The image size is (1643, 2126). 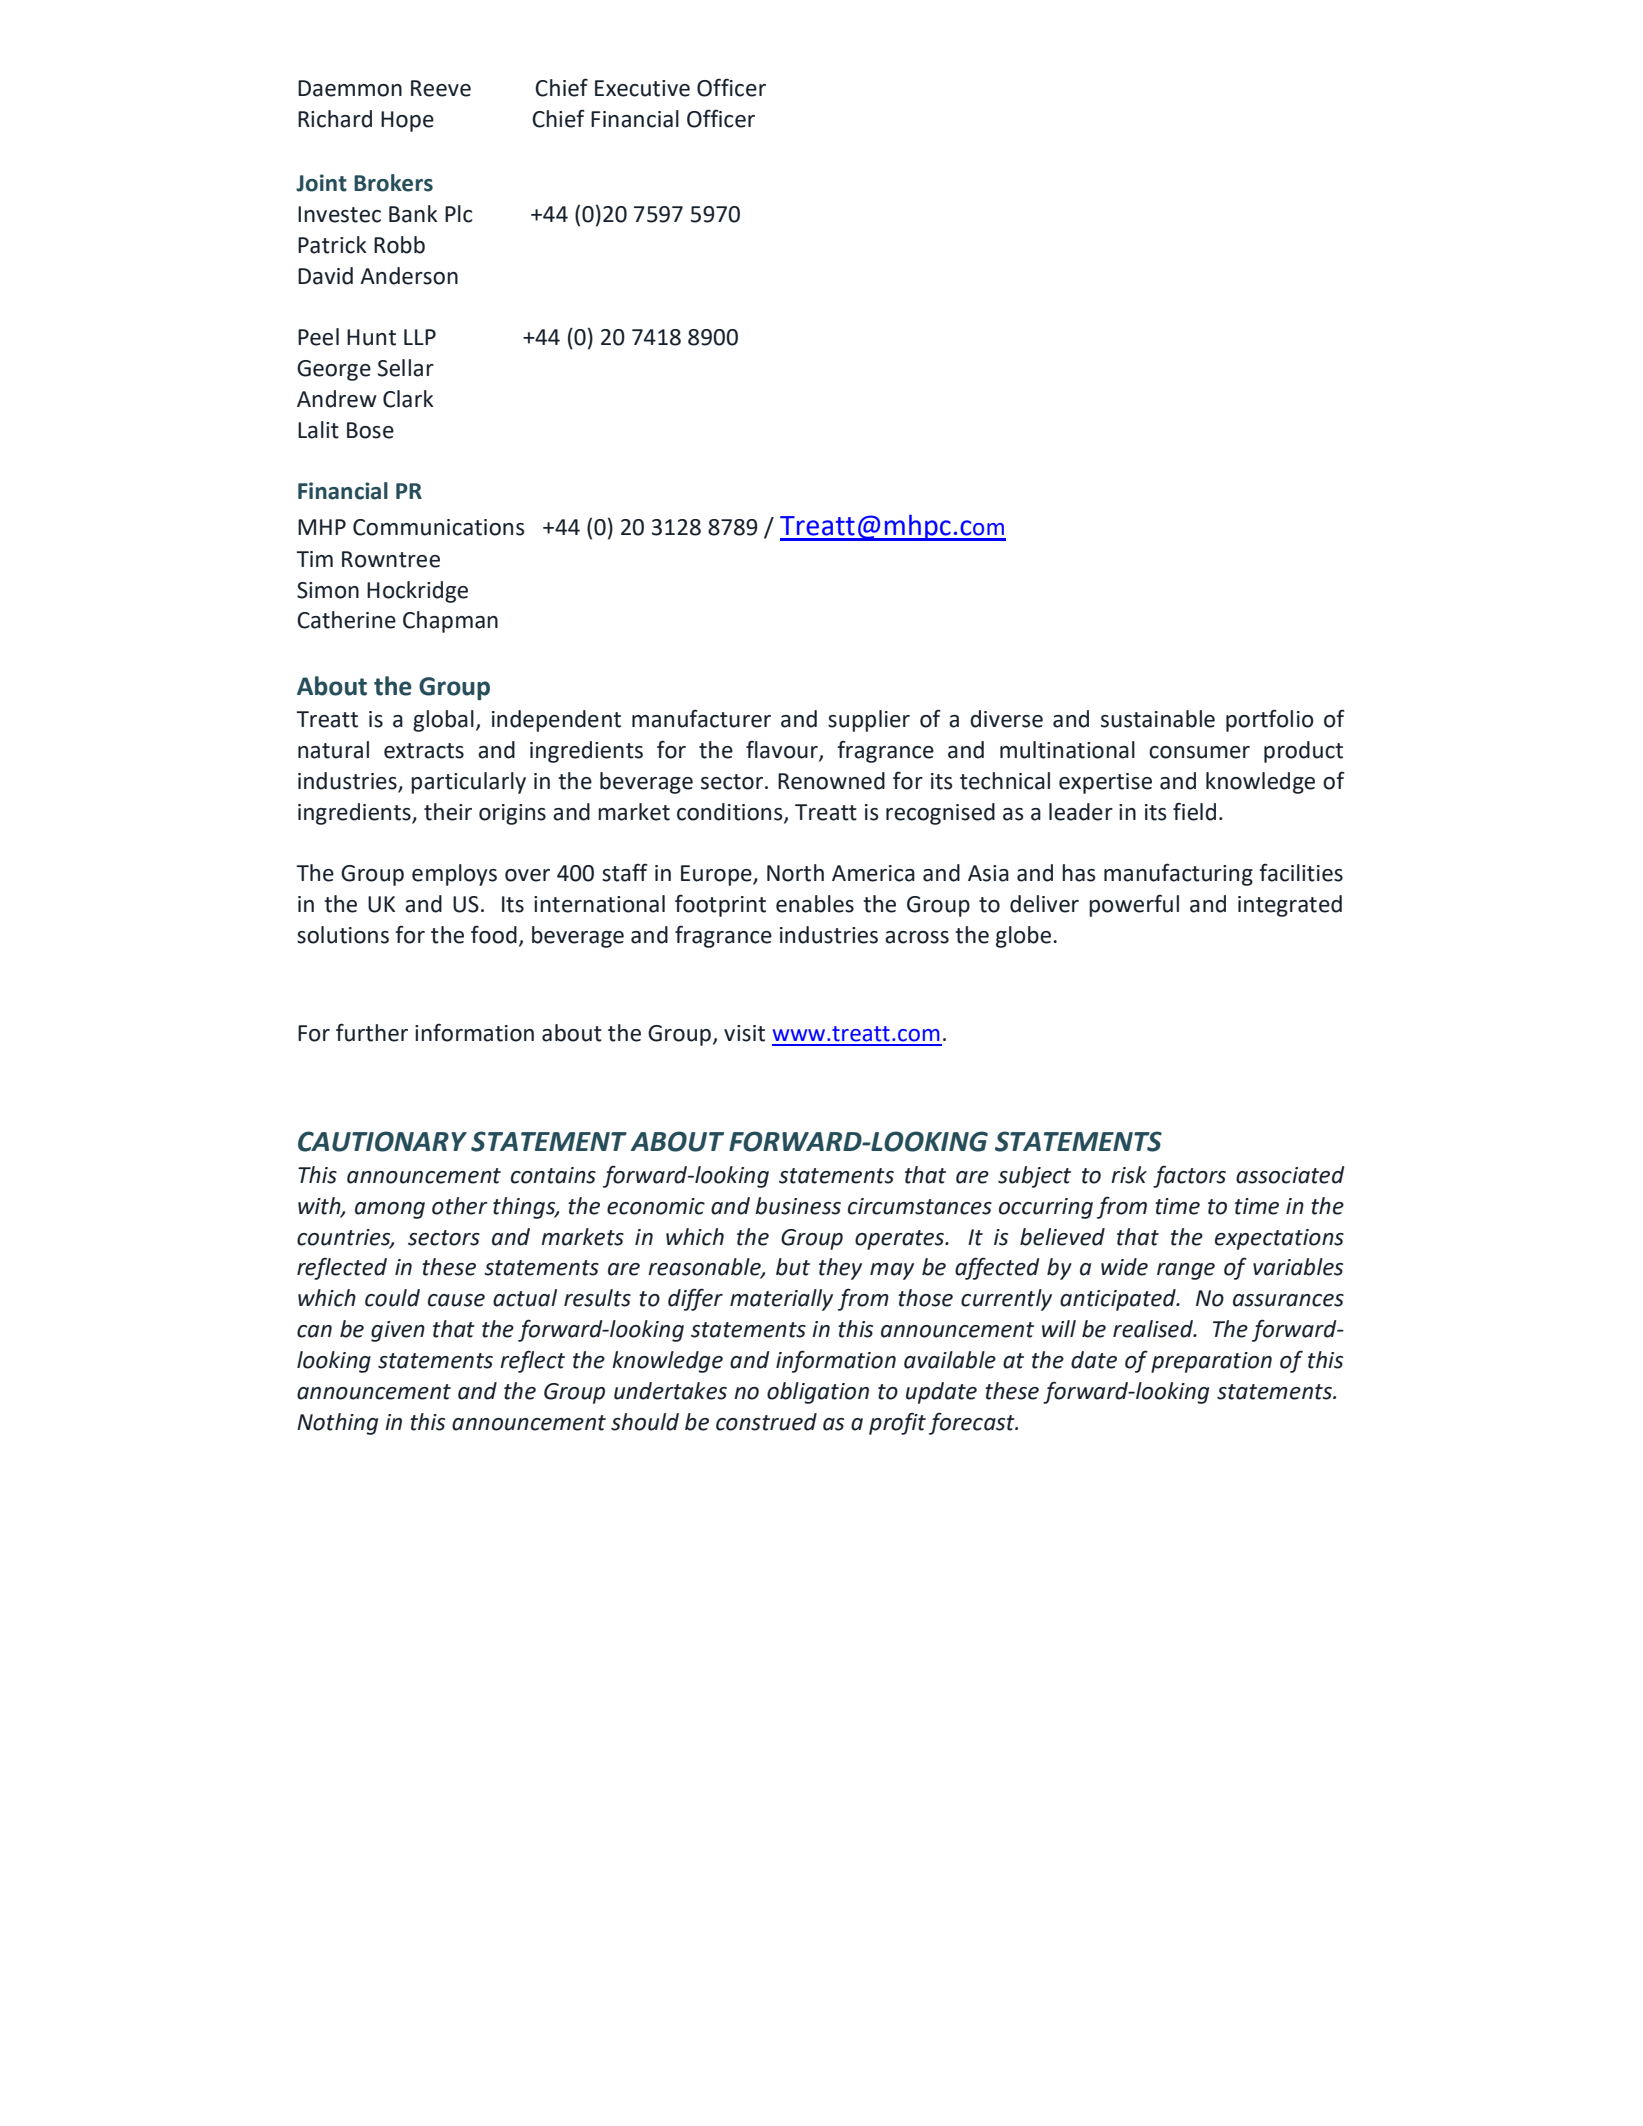 I want to click on supplier, so click(x=869, y=721).
